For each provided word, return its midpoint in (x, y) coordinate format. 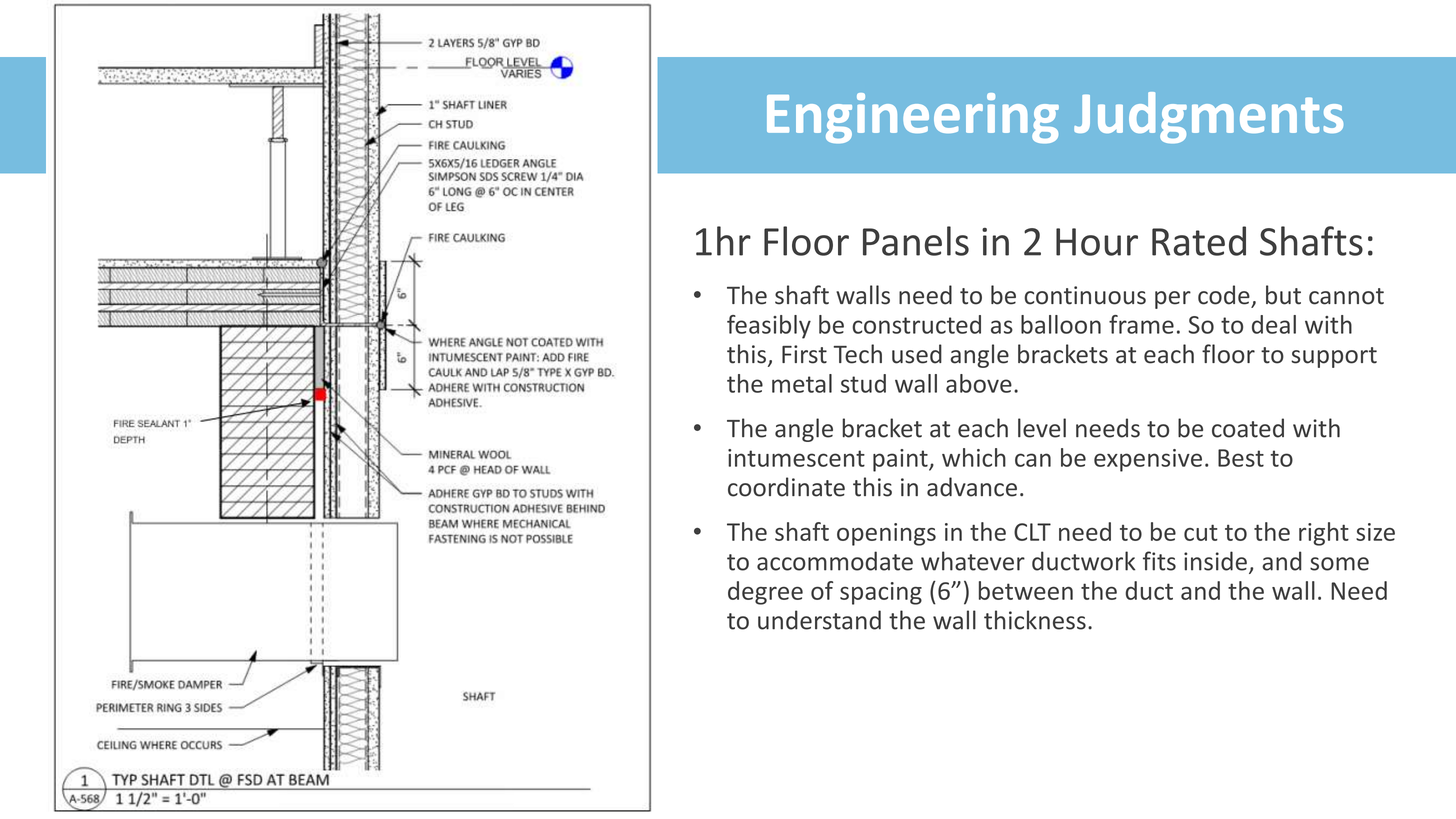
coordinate (786, 487)
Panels (916, 241)
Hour (1097, 242)
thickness (1035, 620)
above (979, 383)
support (1334, 357)
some (1339, 564)
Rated (1199, 241)
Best (1241, 458)
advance (972, 487)
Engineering (913, 118)
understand (819, 620)
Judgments (1208, 118)
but (1283, 295)
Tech (857, 354)
